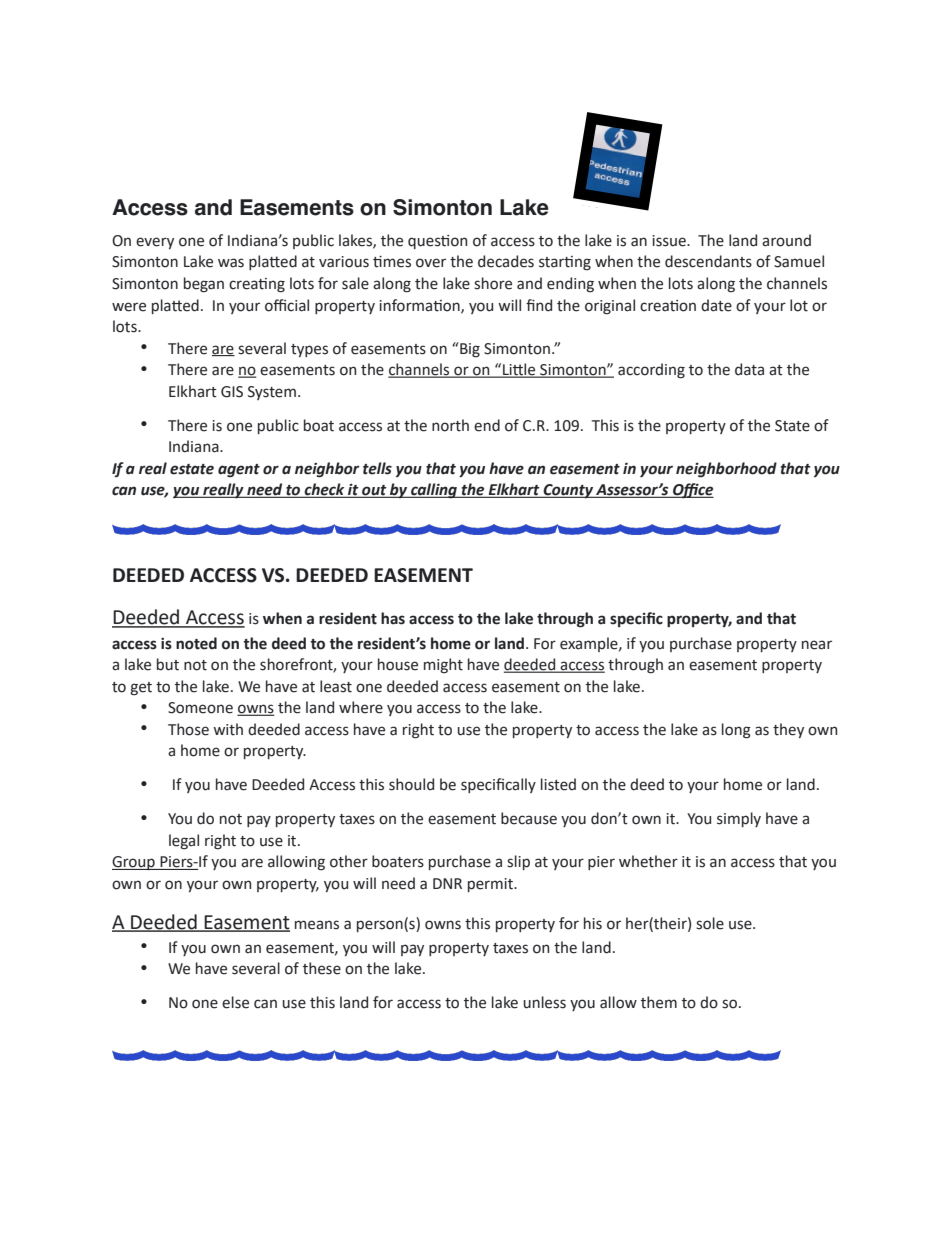 The width and height of the screenshot is (952, 1233). I want to click on with, so click(228, 729).
